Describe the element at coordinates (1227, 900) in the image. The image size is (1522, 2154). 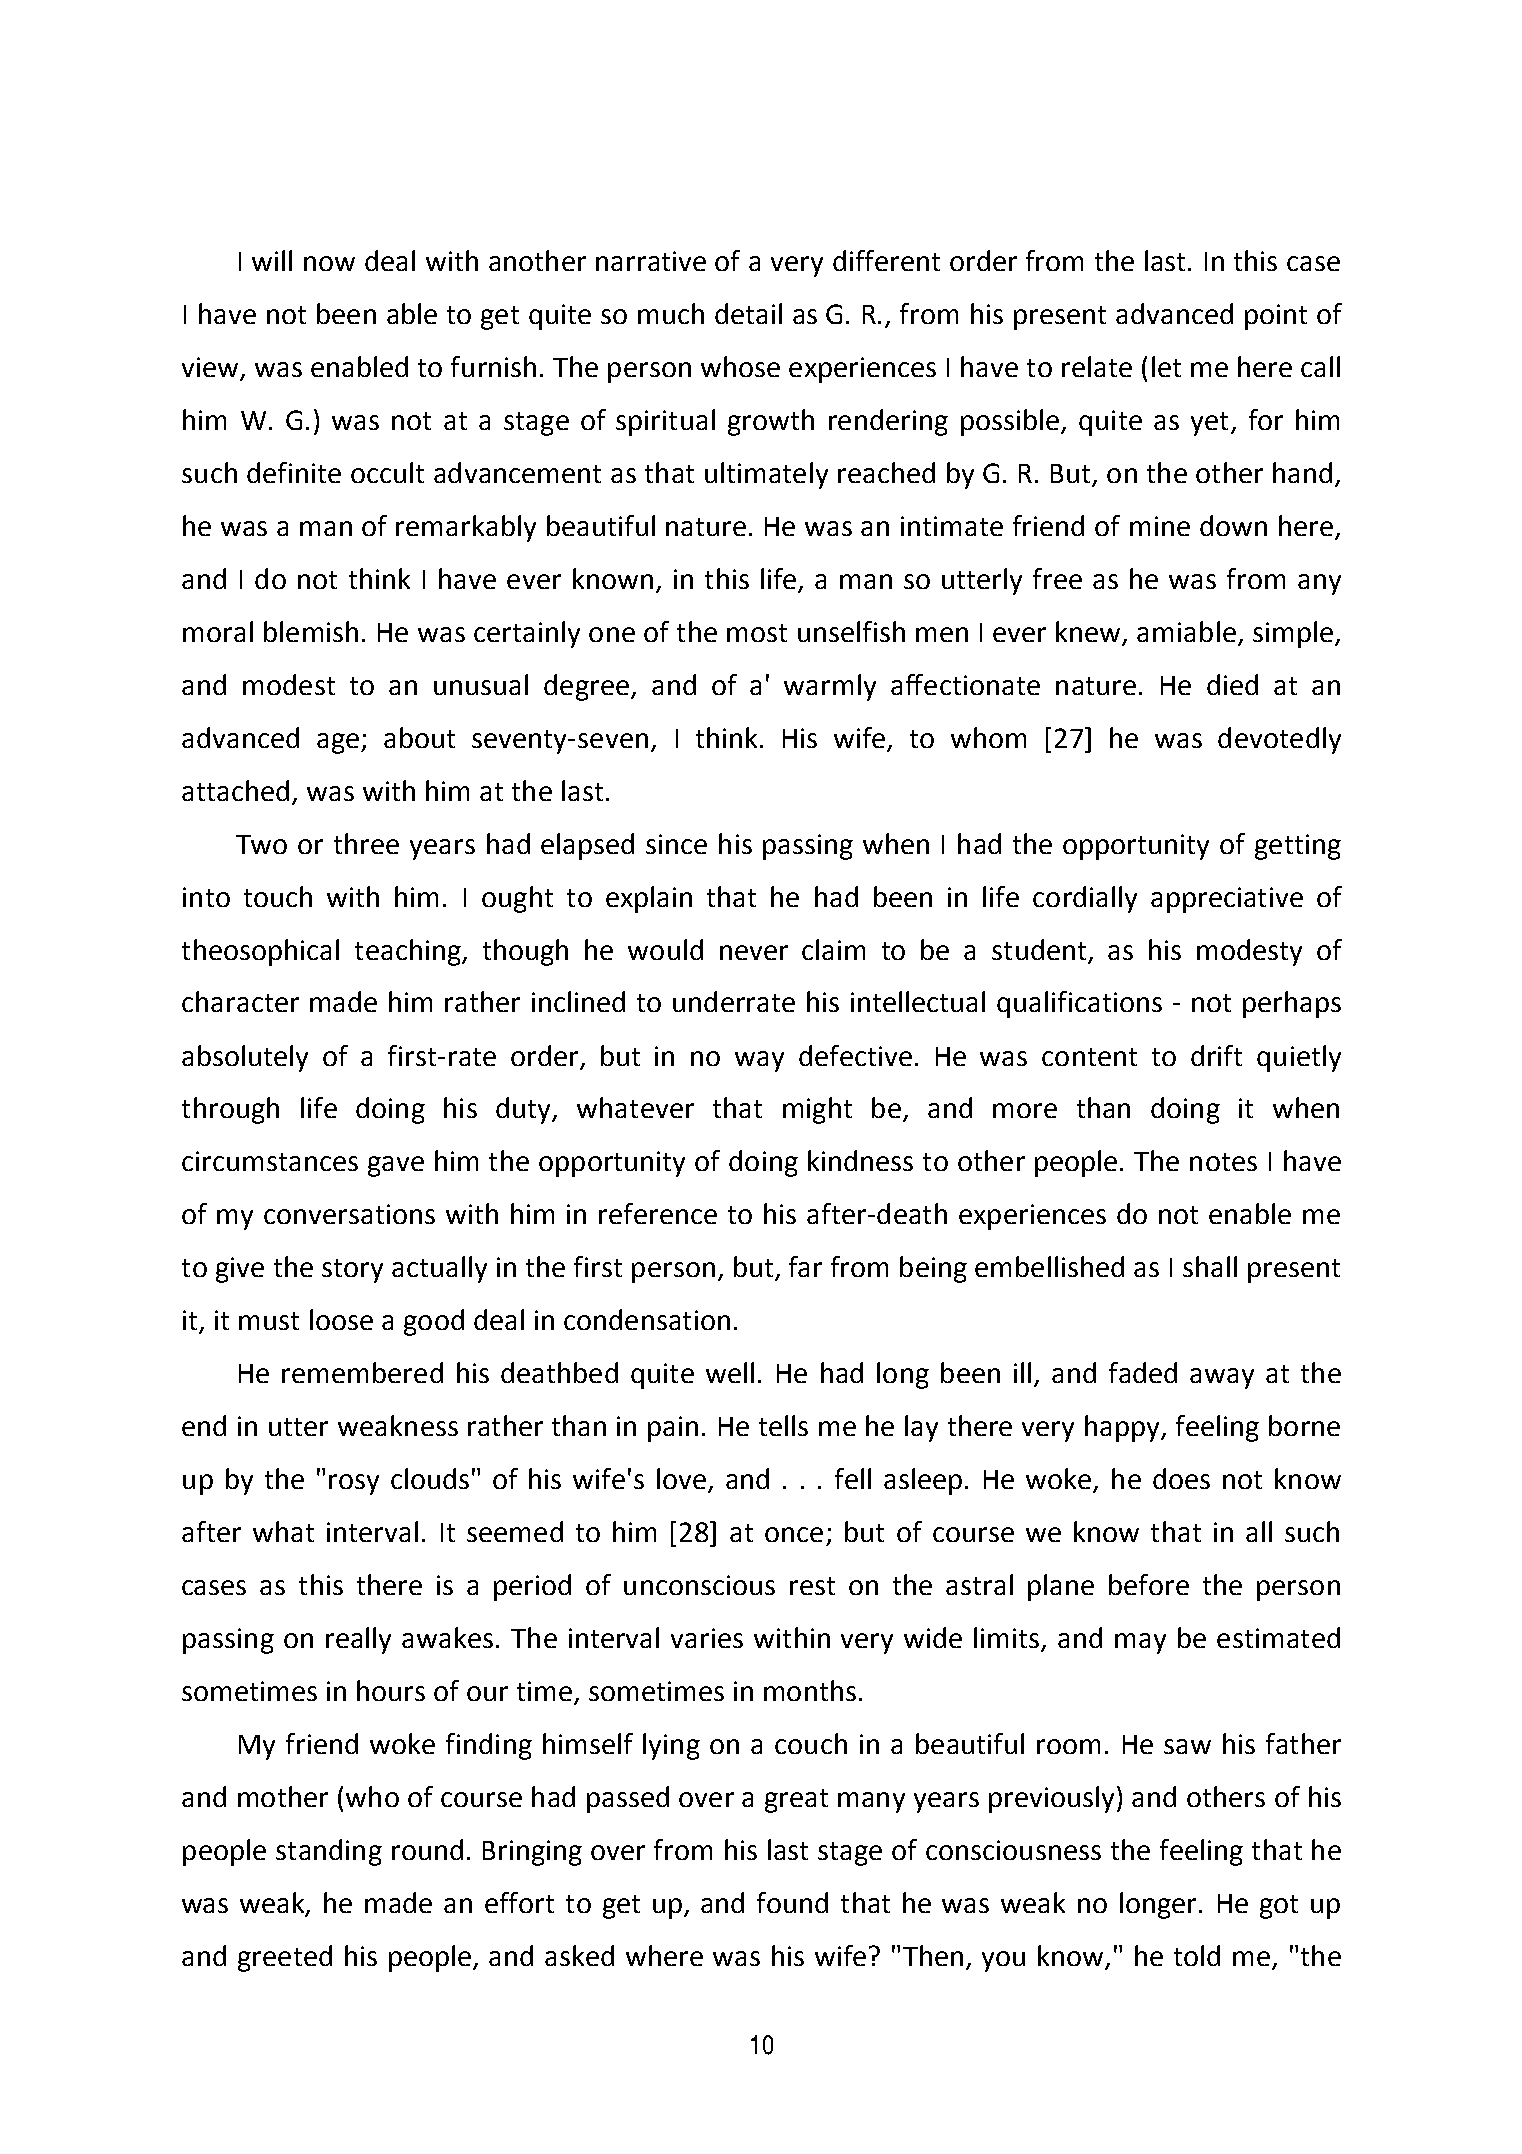
I see `appreciative` at that location.
